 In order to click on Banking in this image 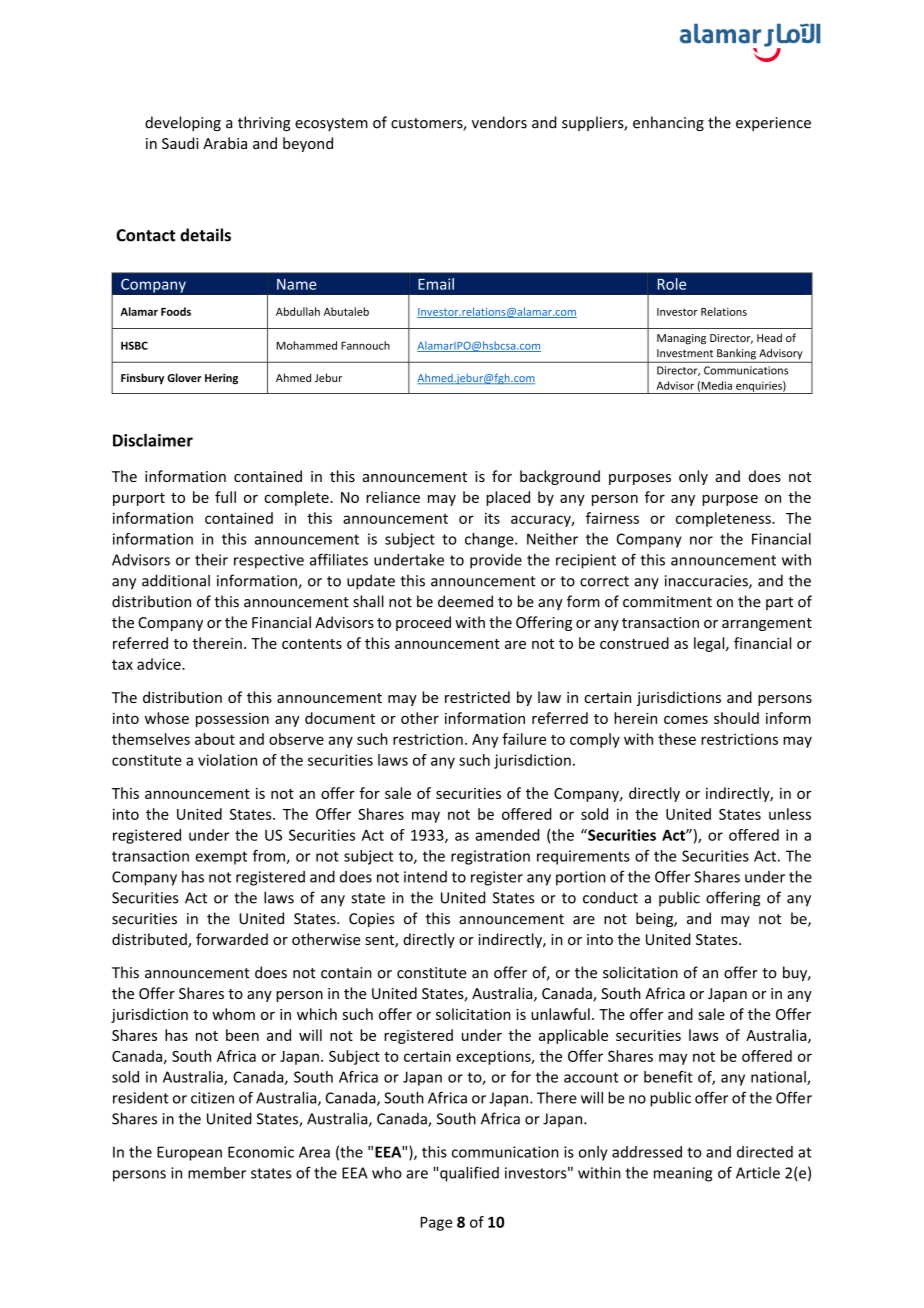, I will do `click(736, 355)`.
